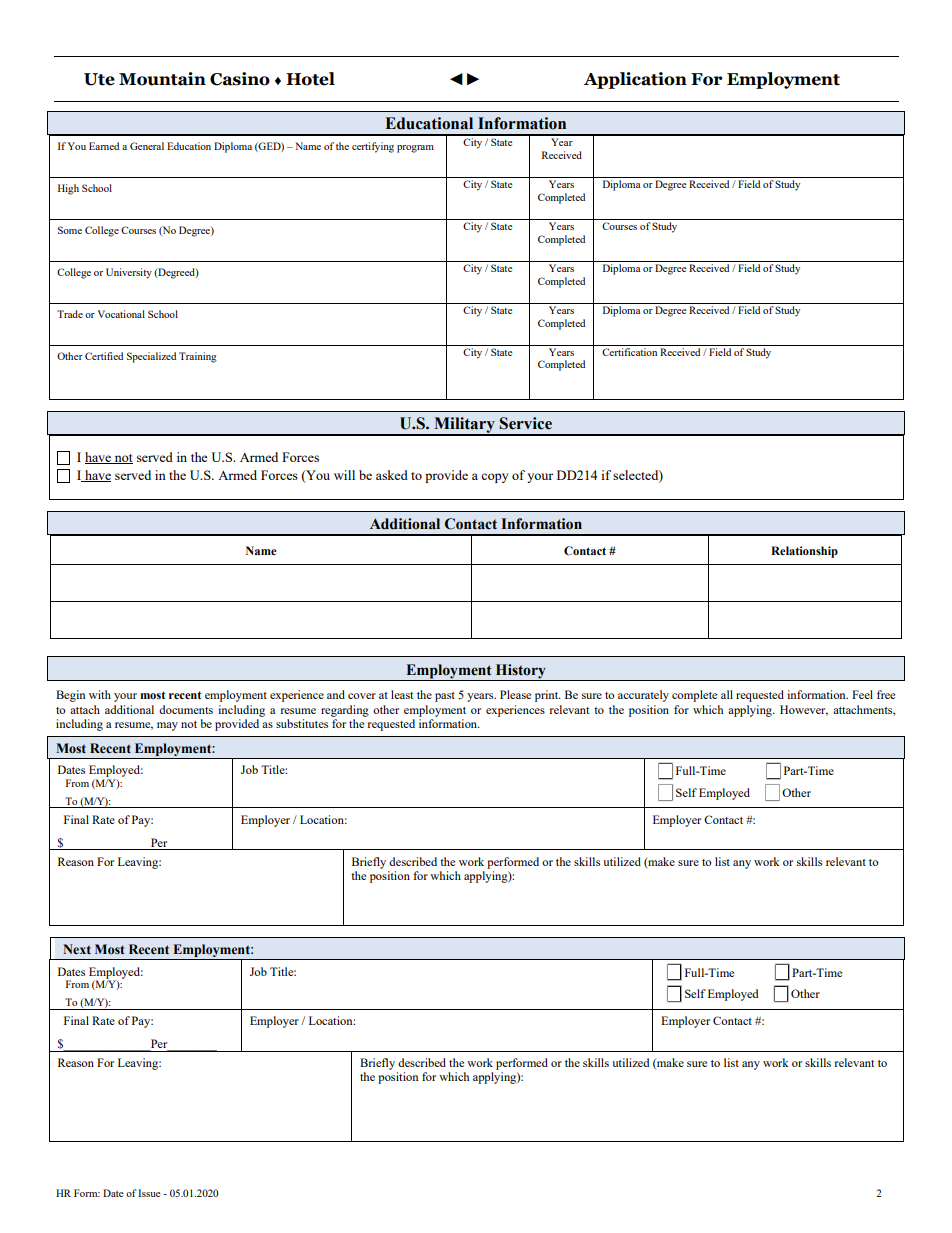 Image resolution: width=952 pixels, height=1233 pixels. What do you see at coordinates (445, 697) in the screenshot?
I see `past` at bounding box center [445, 697].
